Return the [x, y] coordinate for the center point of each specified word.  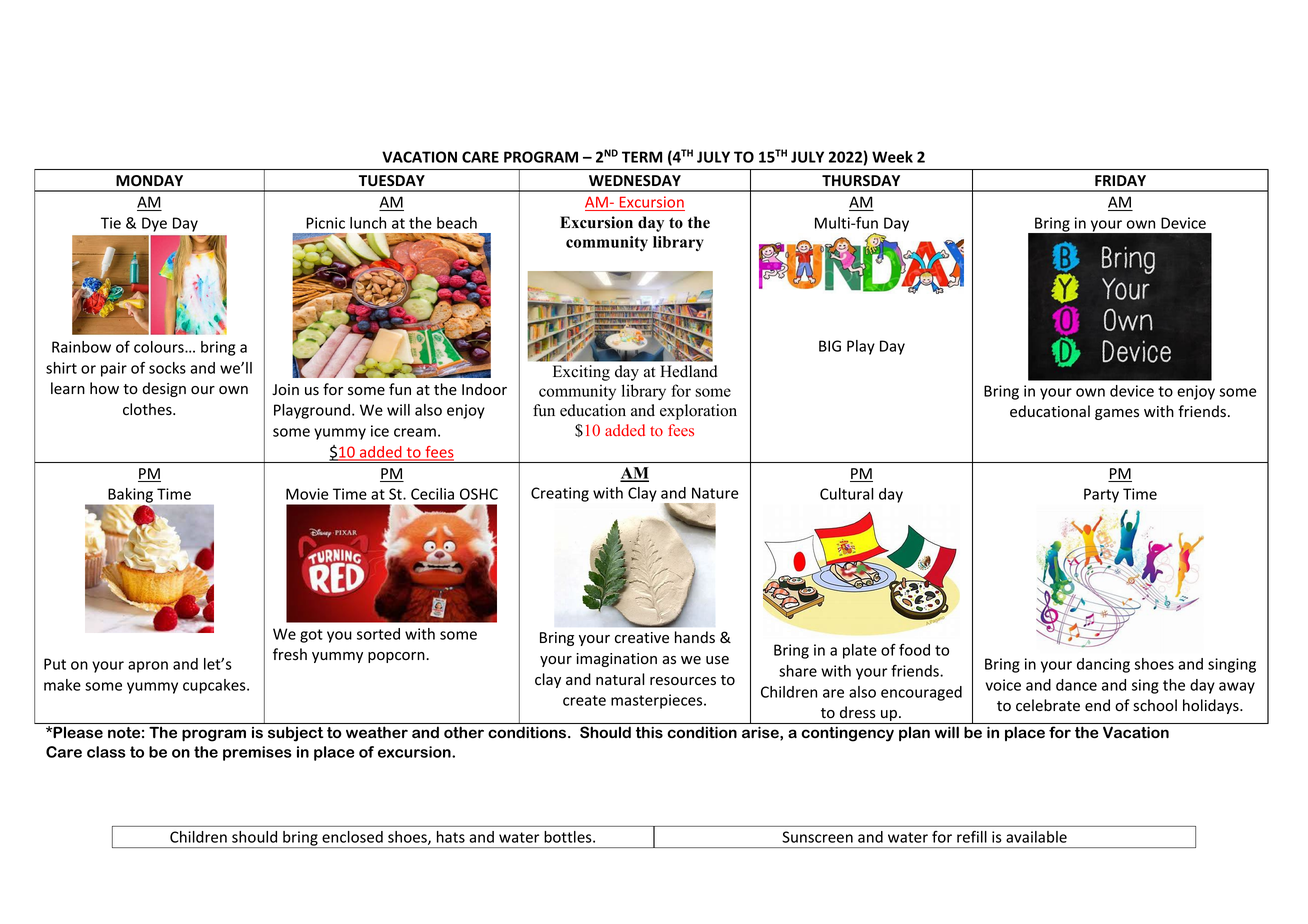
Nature [715, 493]
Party [1101, 495]
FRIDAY [1120, 180]
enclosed [352, 837]
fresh [290, 654]
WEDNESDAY [635, 181]
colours [160, 347]
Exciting [581, 373]
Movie [307, 494]
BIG [830, 346]
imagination [616, 660]
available [1036, 837]
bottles [569, 837]
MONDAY [149, 180]
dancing [1103, 665]
